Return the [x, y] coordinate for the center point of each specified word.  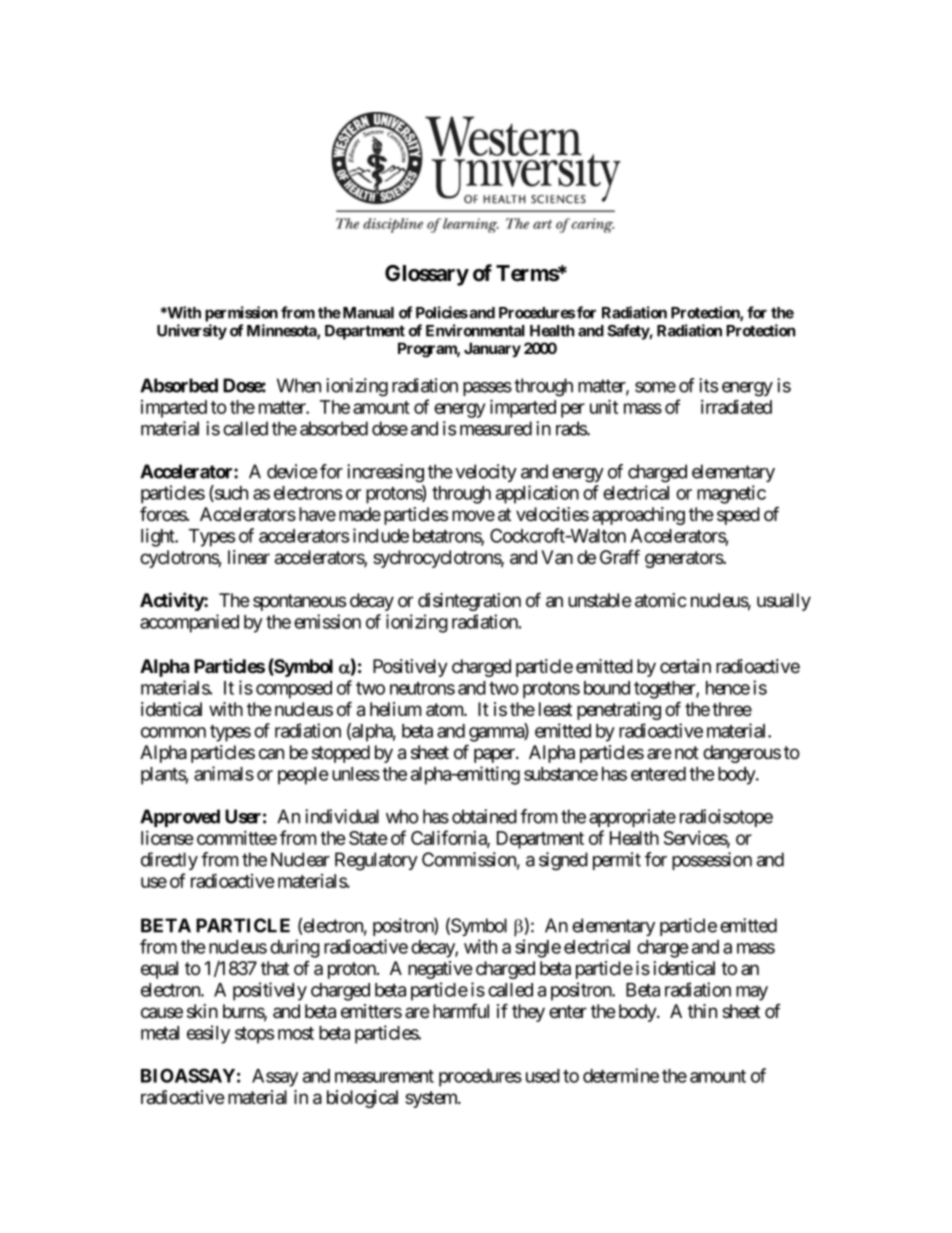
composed [294, 690]
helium [395, 709]
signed [563, 861]
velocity [486, 473]
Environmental [475, 330]
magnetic [731, 494]
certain [685, 666]
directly [169, 861]
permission [241, 314]
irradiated [736, 406]
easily [208, 1034]
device [292, 471]
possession [712, 861]
